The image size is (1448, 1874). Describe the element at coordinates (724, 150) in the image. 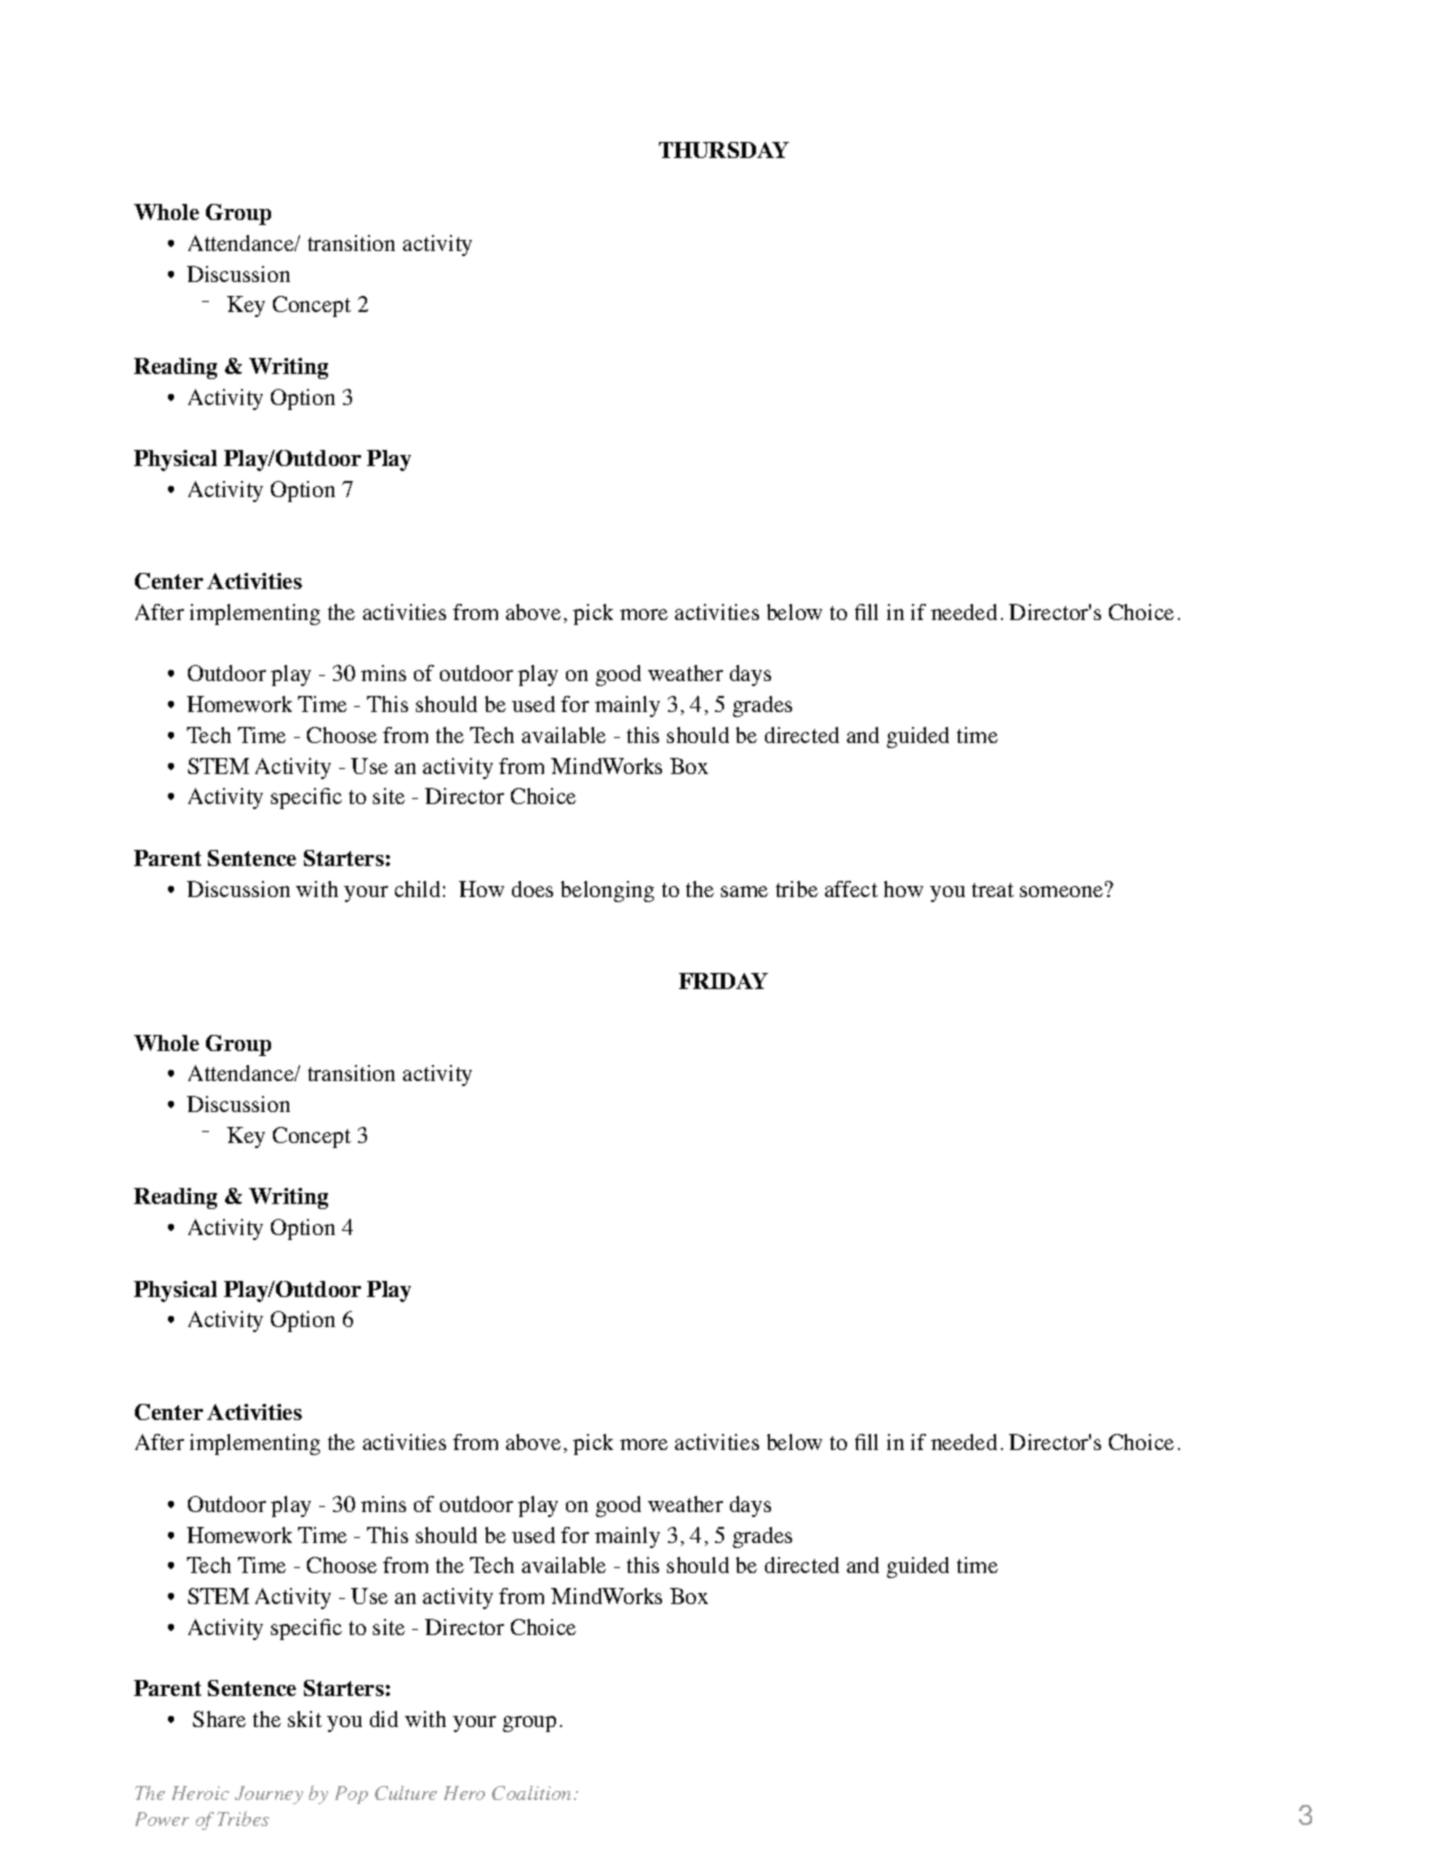

I see `THURSDAY` at that location.
